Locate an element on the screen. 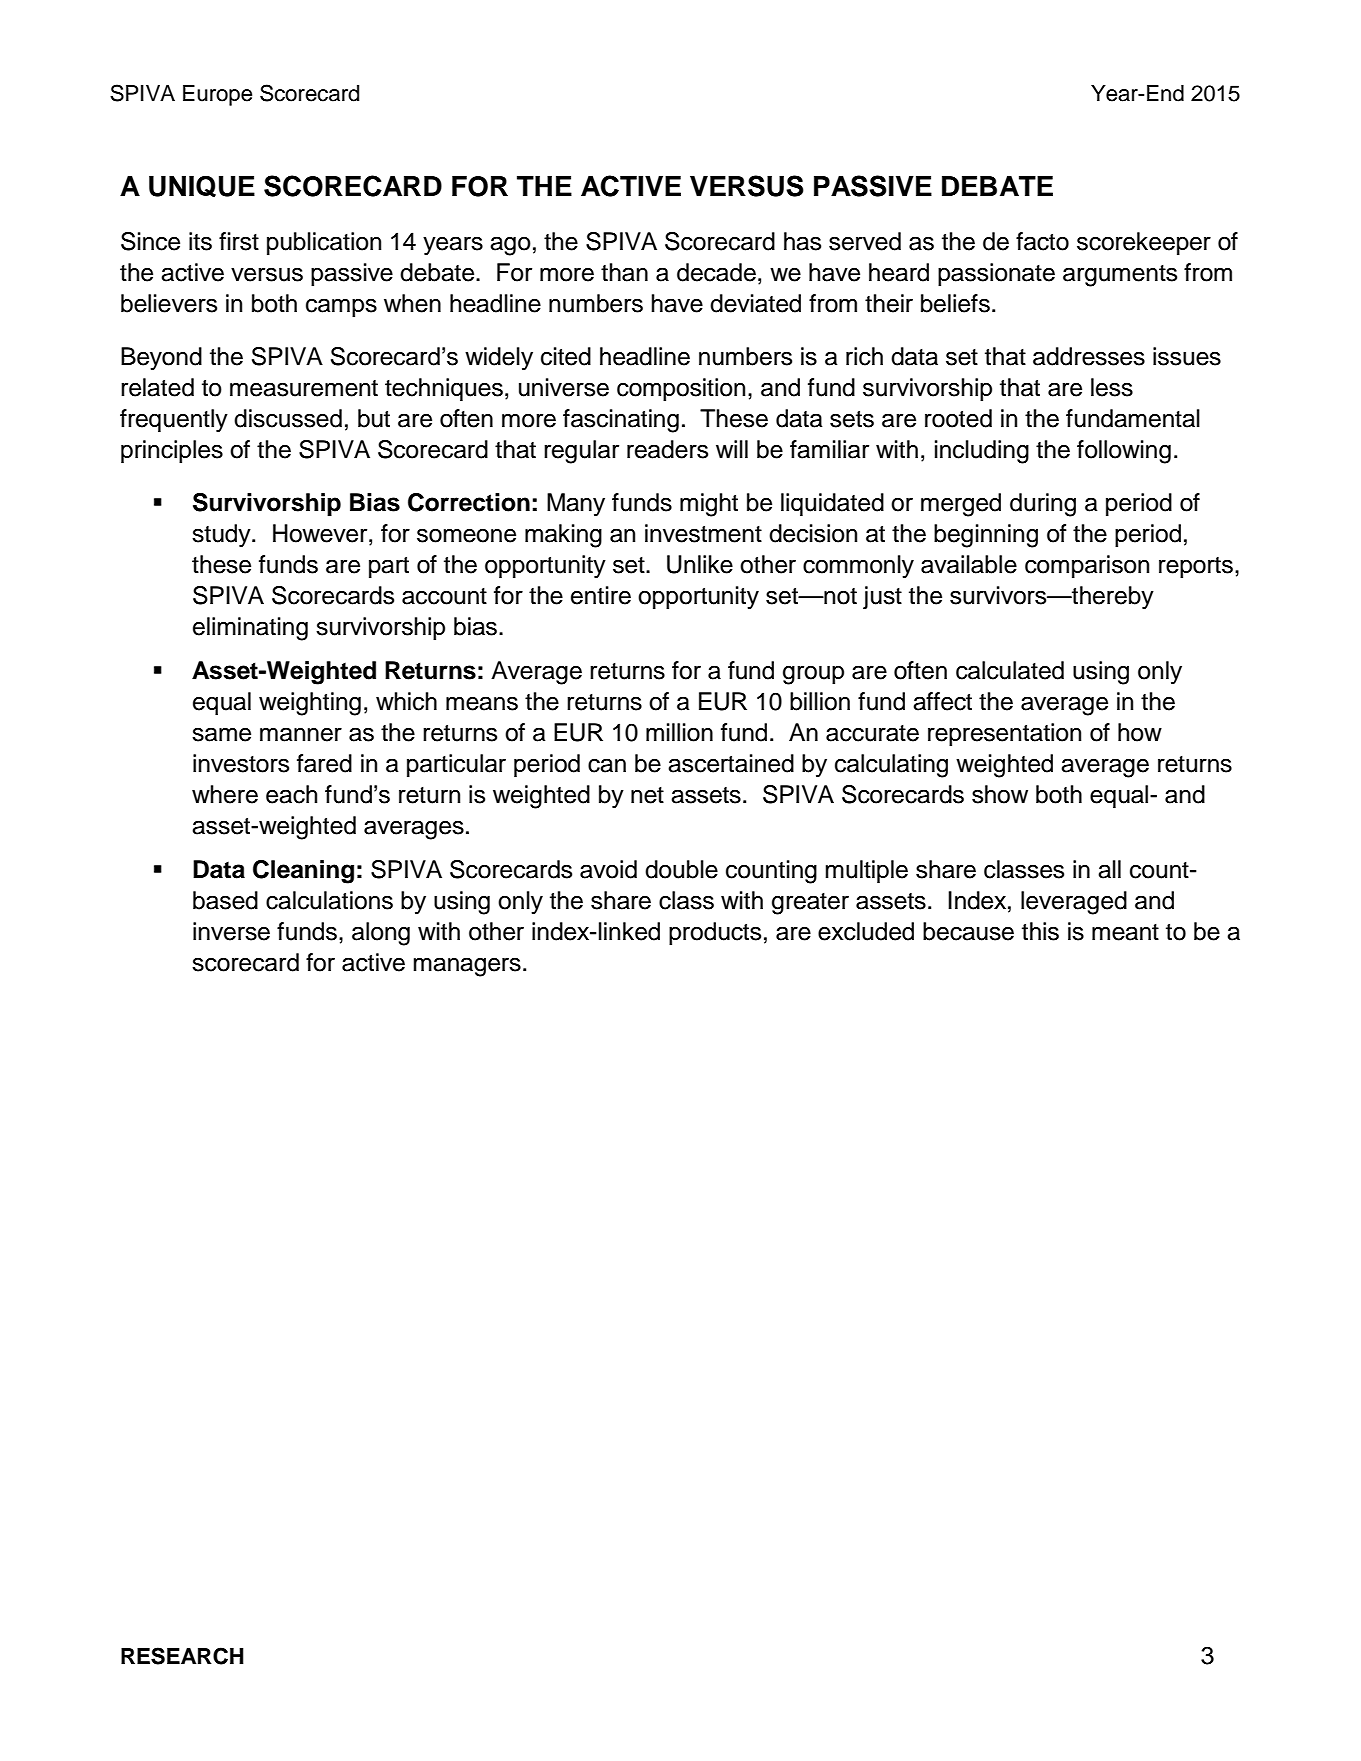 The height and width of the screenshot is (1761, 1361). facto is located at coordinates (1042, 241).
